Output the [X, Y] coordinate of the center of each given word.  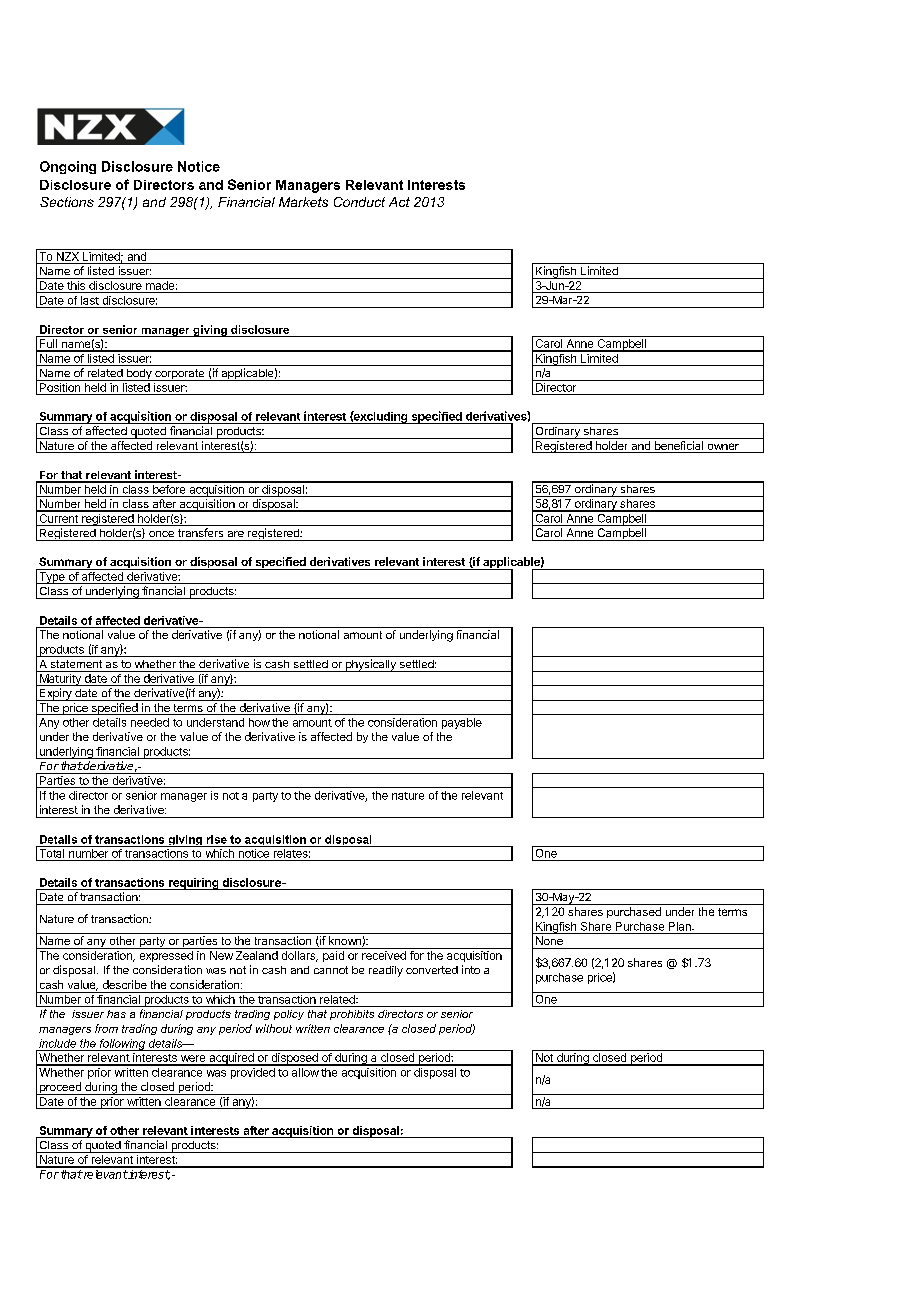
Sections [67, 202]
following [122, 1045]
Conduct [359, 202]
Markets [303, 202]
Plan [681, 926]
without [274, 1028]
